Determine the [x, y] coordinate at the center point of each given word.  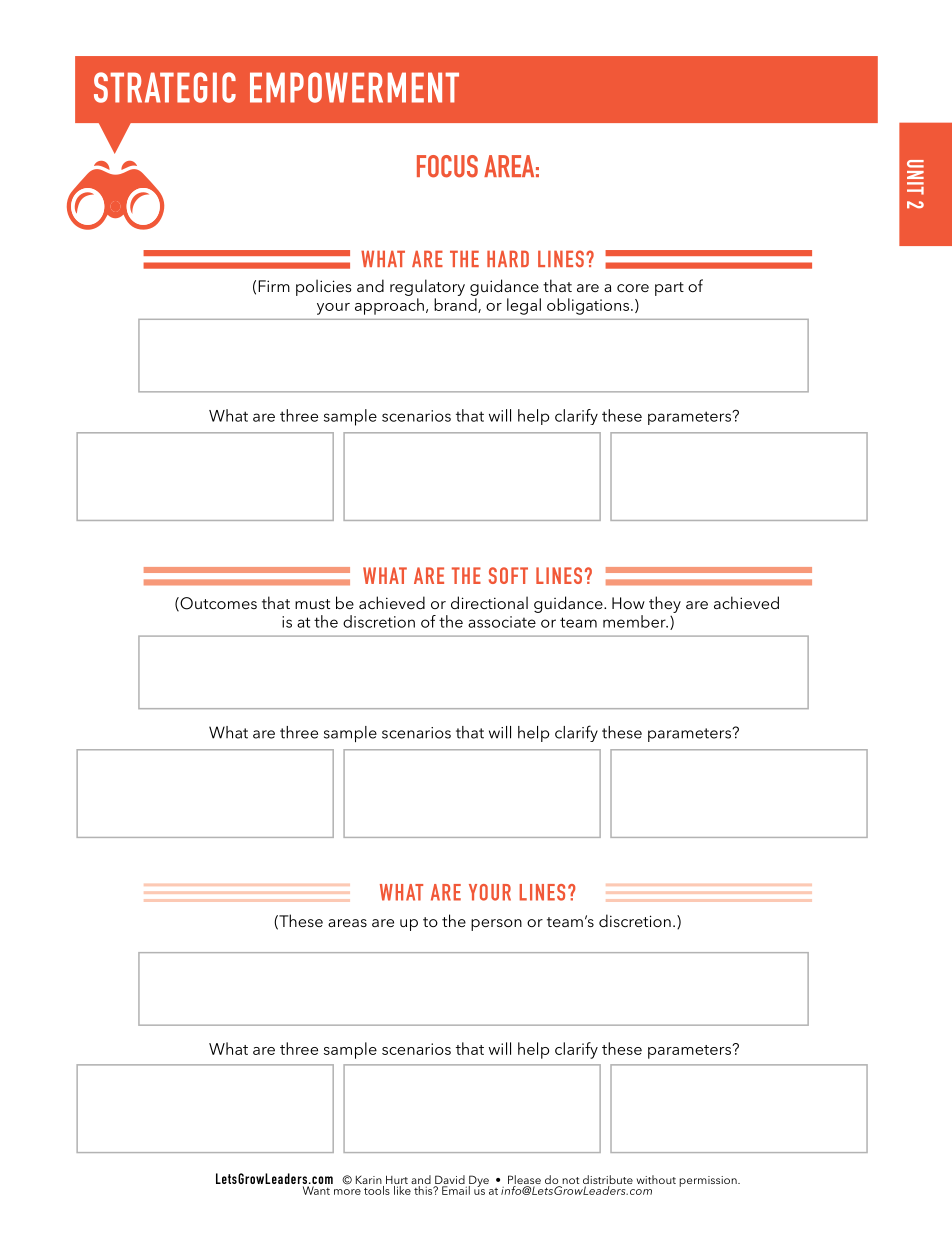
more [347, 1192]
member [635, 621]
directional [489, 602]
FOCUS [447, 166]
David [450, 1181]
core [633, 288]
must [312, 604]
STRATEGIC [165, 87]
